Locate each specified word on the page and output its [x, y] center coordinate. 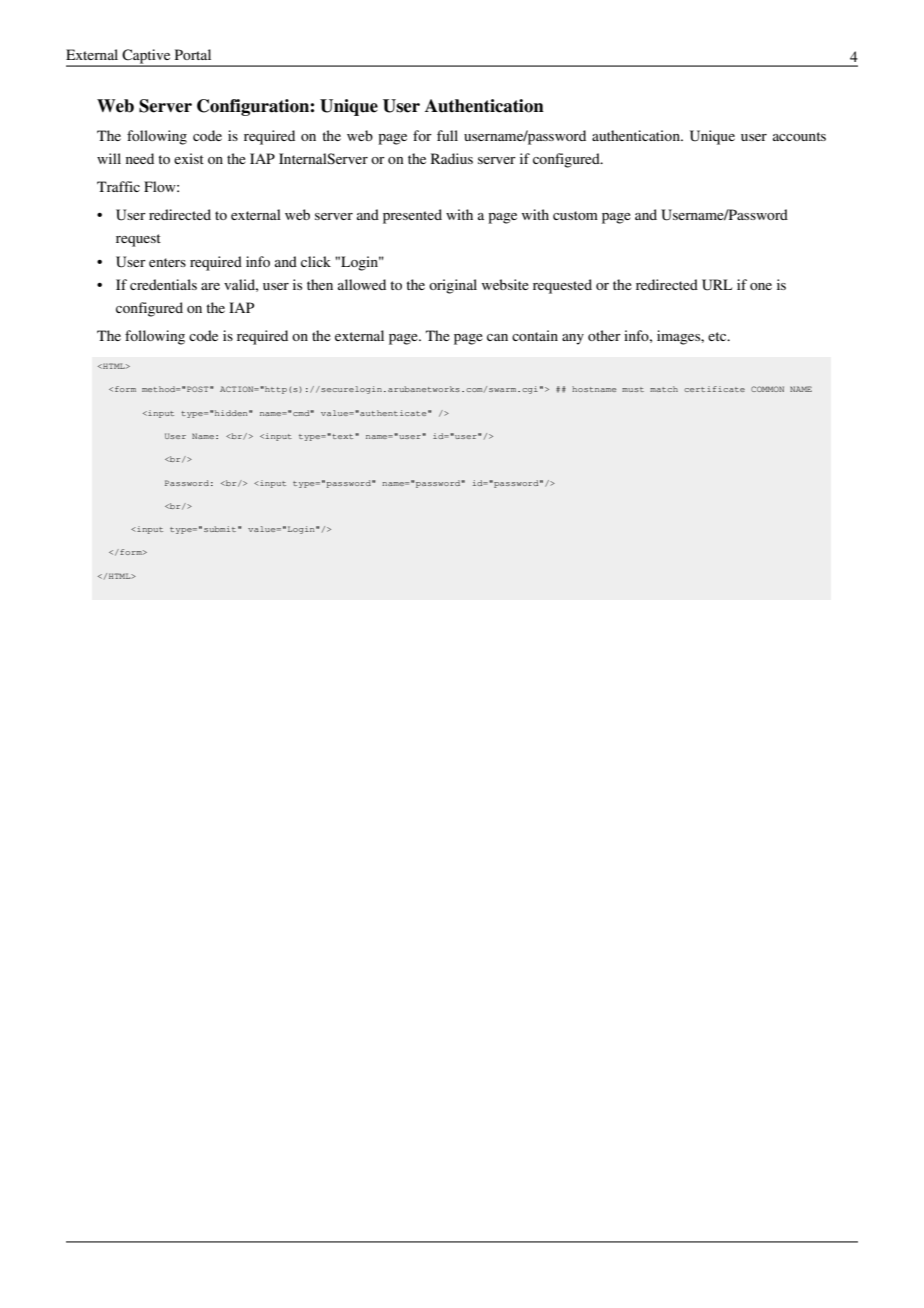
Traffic [118, 186]
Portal [193, 54]
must [633, 389]
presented [412, 216]
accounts [799, 136]
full [447, 135]
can [497, 337]
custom [575, 215]
